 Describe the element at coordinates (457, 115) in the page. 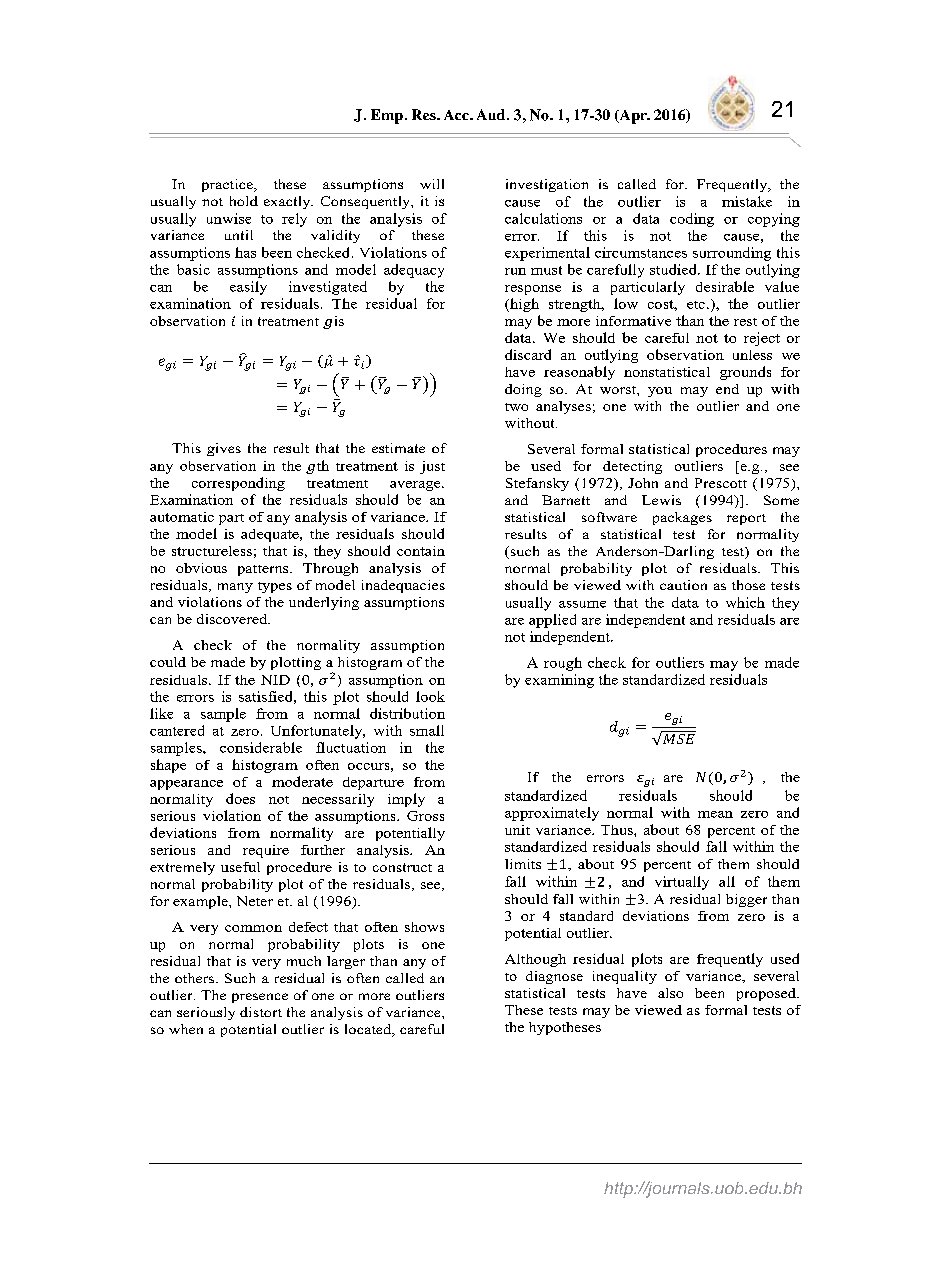

I see `Acc` at that location.
